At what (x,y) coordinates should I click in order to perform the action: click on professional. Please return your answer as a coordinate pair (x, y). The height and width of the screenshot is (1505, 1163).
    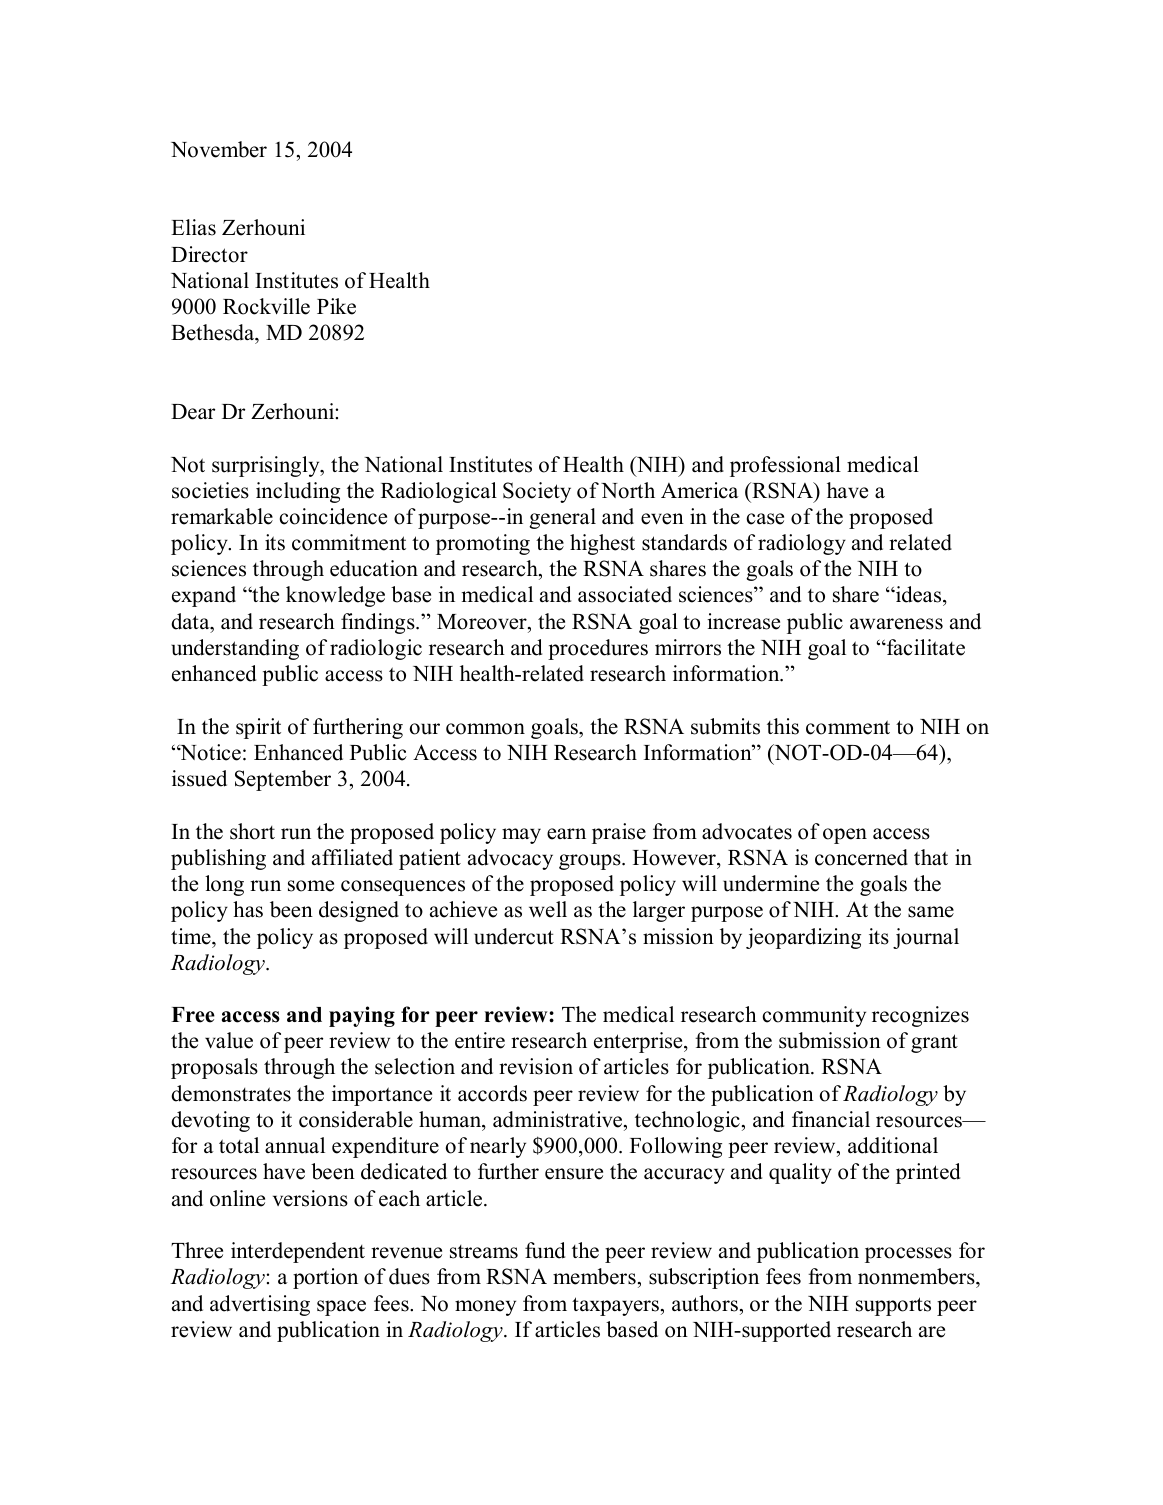
    Looking at the image, I should click on (785, 466).
